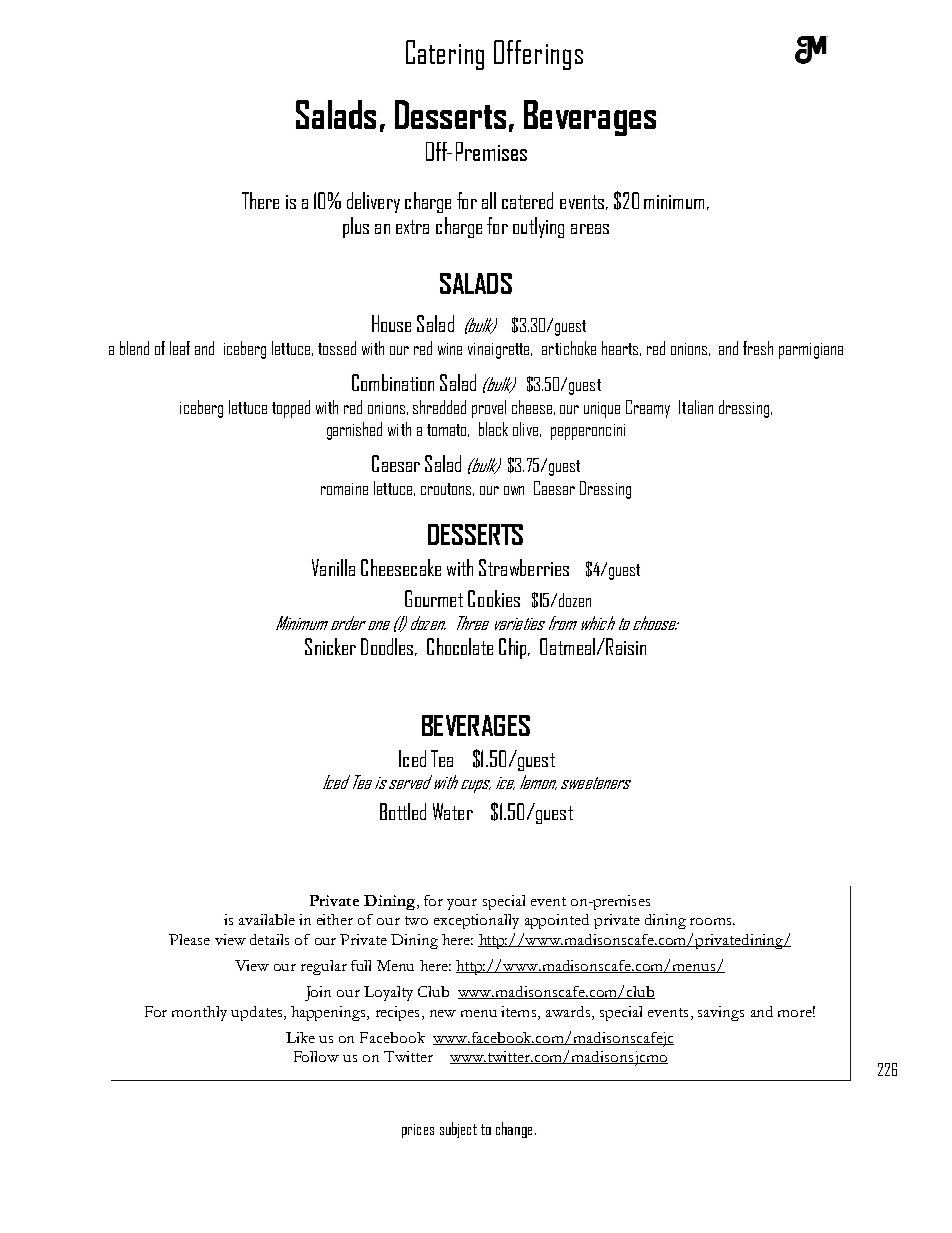 The image size is (952, 1233). What do you see at coordinates (434, 598) in the page?
I see `Gourmet` at bounding box center [434, 598].
